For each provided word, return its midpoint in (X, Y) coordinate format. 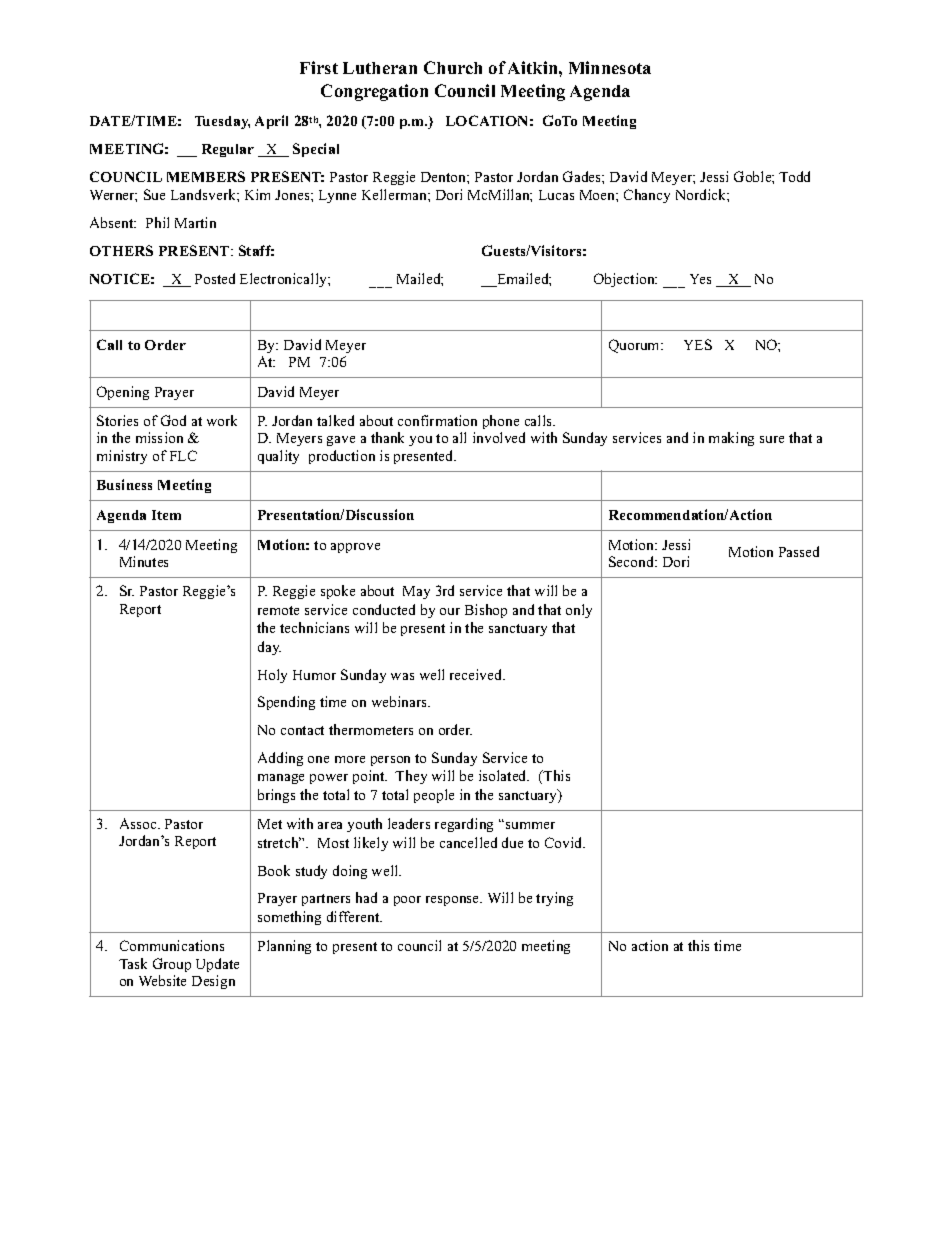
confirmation (437, 420)
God (173, 420)
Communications (172, 945)
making (731, 439)
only (579, 611)
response (454, 901)
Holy (272, 676)
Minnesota (610, 67)
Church (453, 67)
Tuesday (222, 122)
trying (554, 899)
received (477, 674)
